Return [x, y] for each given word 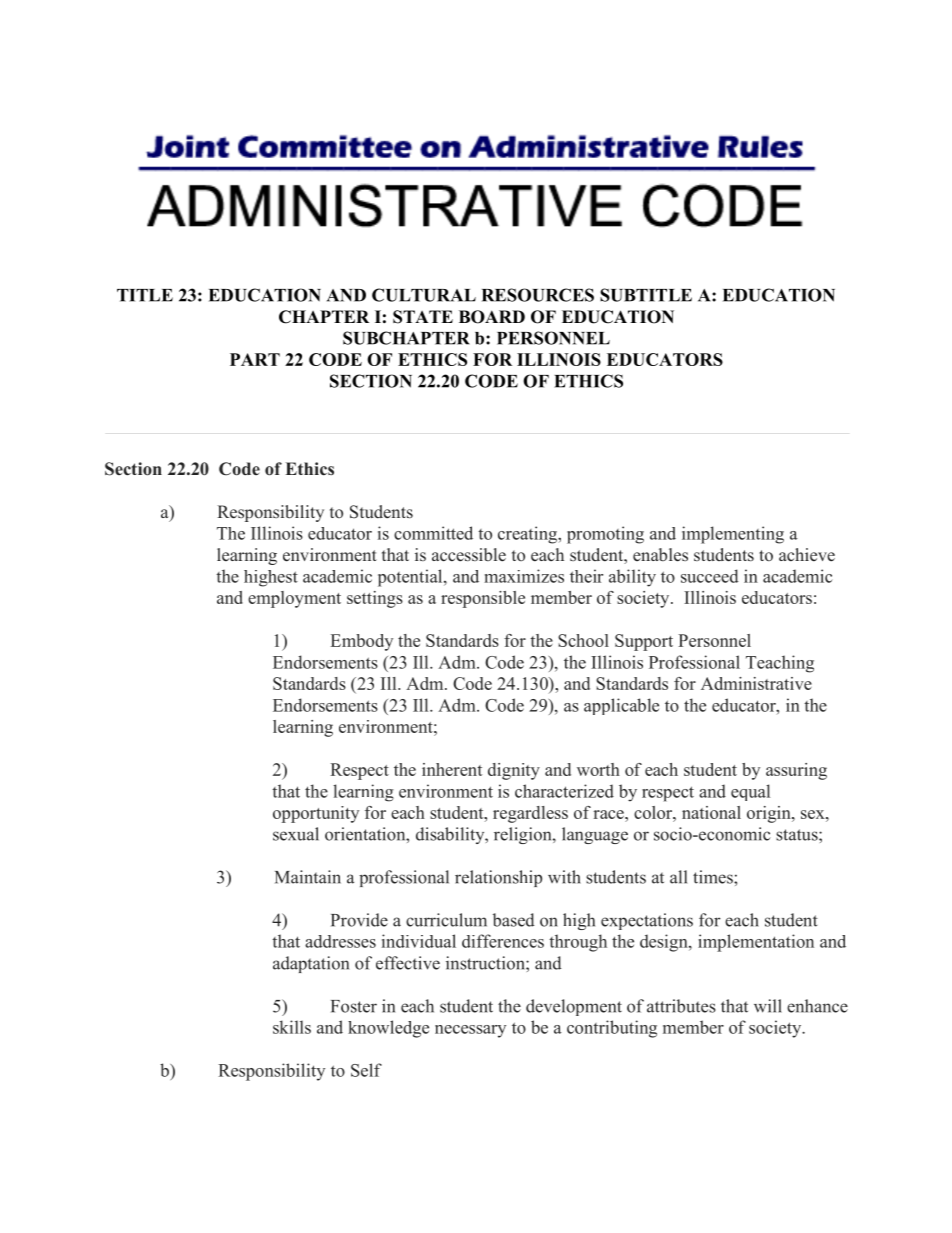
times [714, 877]
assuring [796, 771]
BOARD [492, 317]
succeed [710, 576]
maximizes [524, 576]
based [514, 920]
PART [255, 359]
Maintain [308, 877]
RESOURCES [538, 295]
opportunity [316, 814]
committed [433, 533]
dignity [514, 771]
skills [292, 1027]
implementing [733, 535]
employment [294, 599]
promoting [605, 535]
